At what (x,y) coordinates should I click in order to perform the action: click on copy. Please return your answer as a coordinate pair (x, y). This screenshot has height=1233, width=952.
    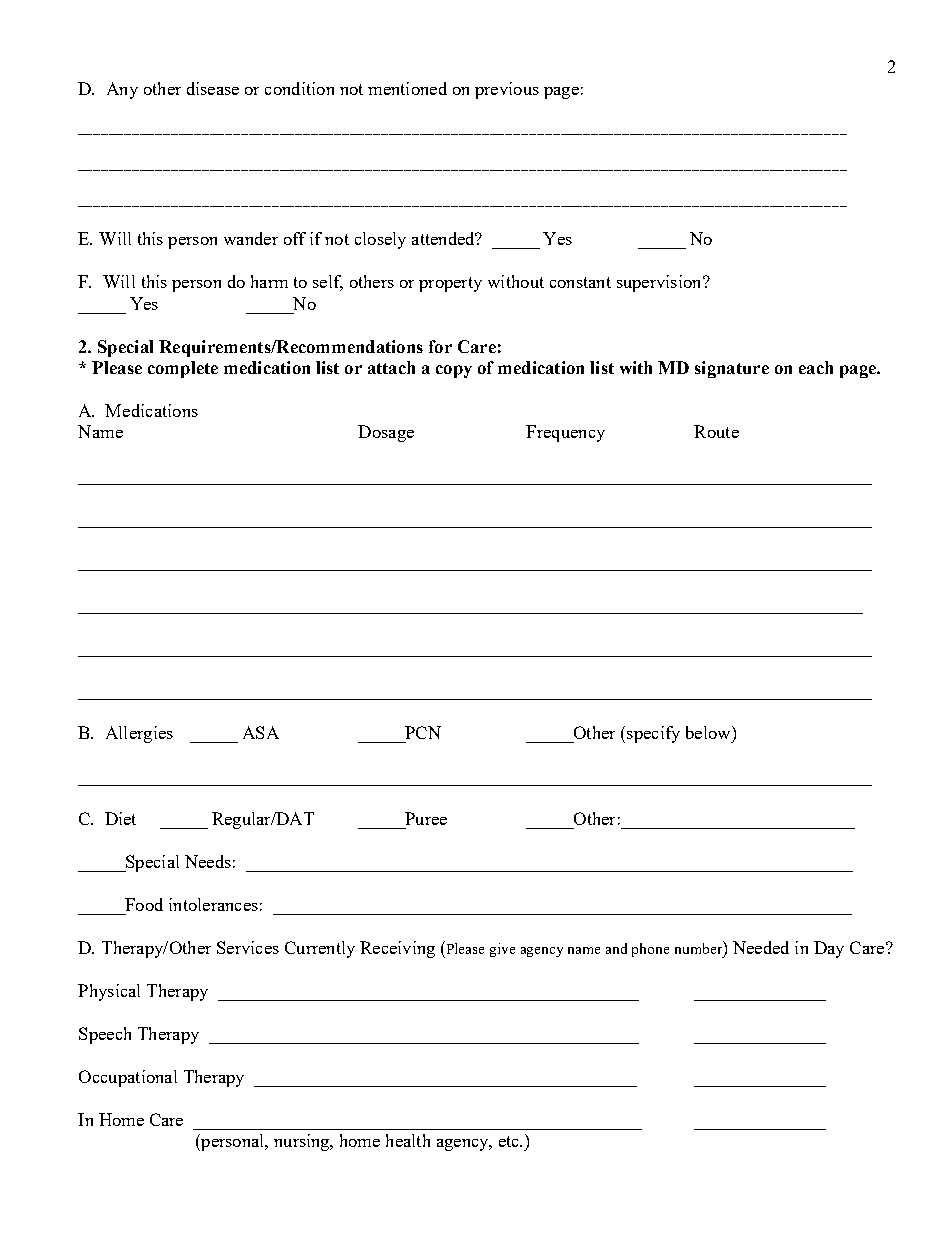
    Looking at the image, I should click on (454, 371).
